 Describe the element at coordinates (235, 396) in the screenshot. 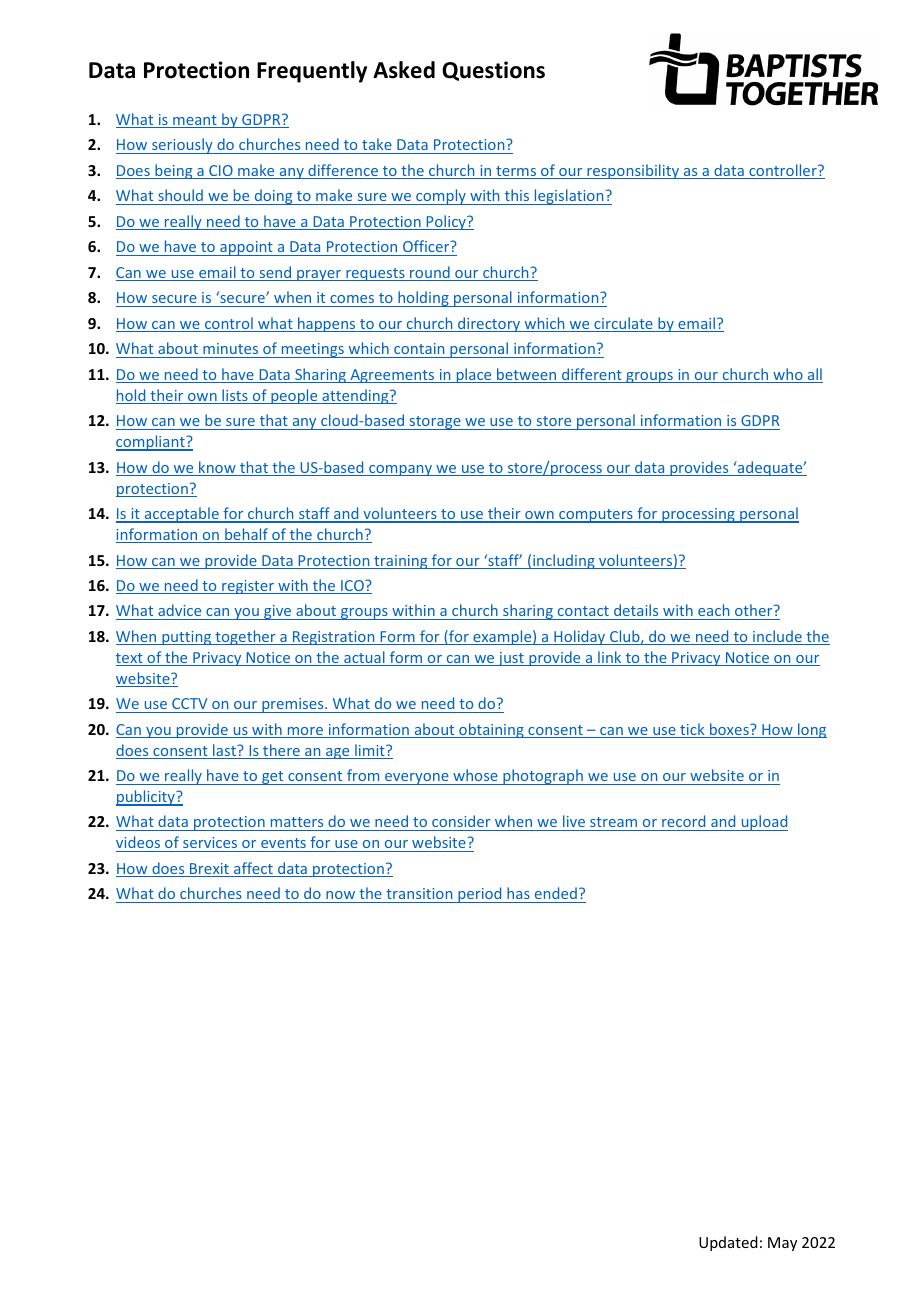

I see `lists` at that location.
